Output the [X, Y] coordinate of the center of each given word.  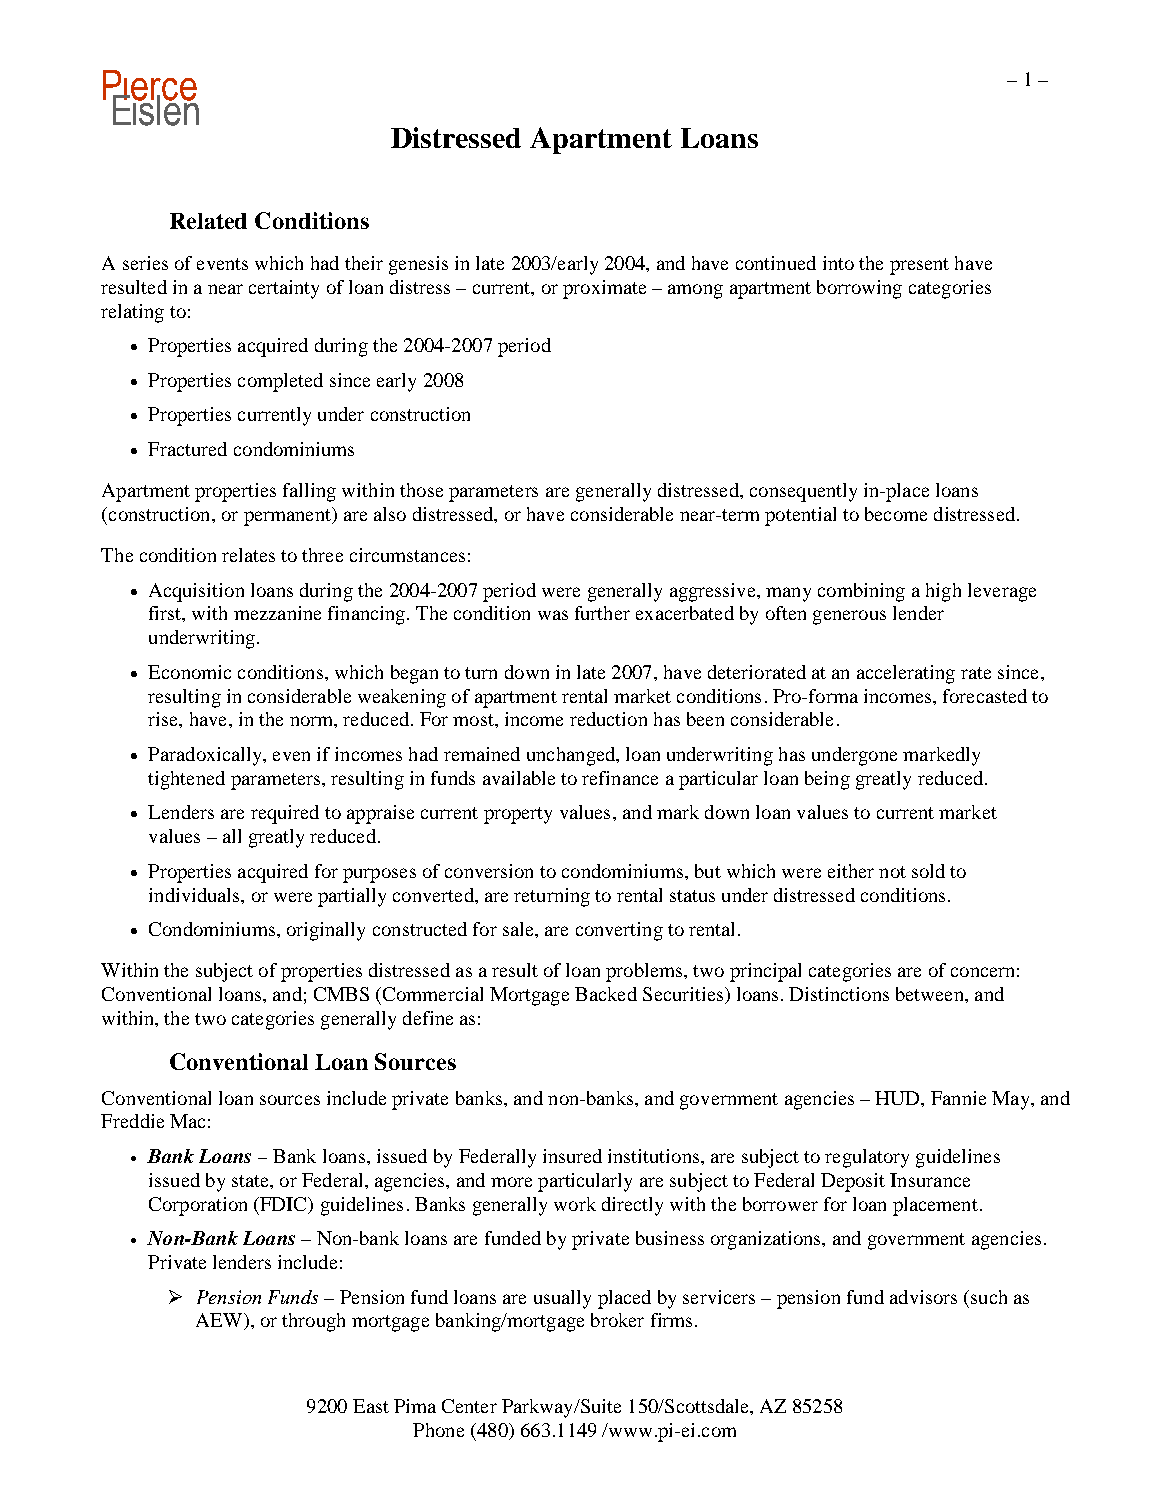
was [553, 615]
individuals [195, 895]
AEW [220, 1321]
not [892, 872]
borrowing [859, 289]
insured [572, 1156]
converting [619, 931]
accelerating [906, 674]
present [919, 266]
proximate [604, 289]
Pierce [150, 86]
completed [280, 382]
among [695, 291]
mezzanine [277, 613]
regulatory [867, 1158]
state [251, 1181]
